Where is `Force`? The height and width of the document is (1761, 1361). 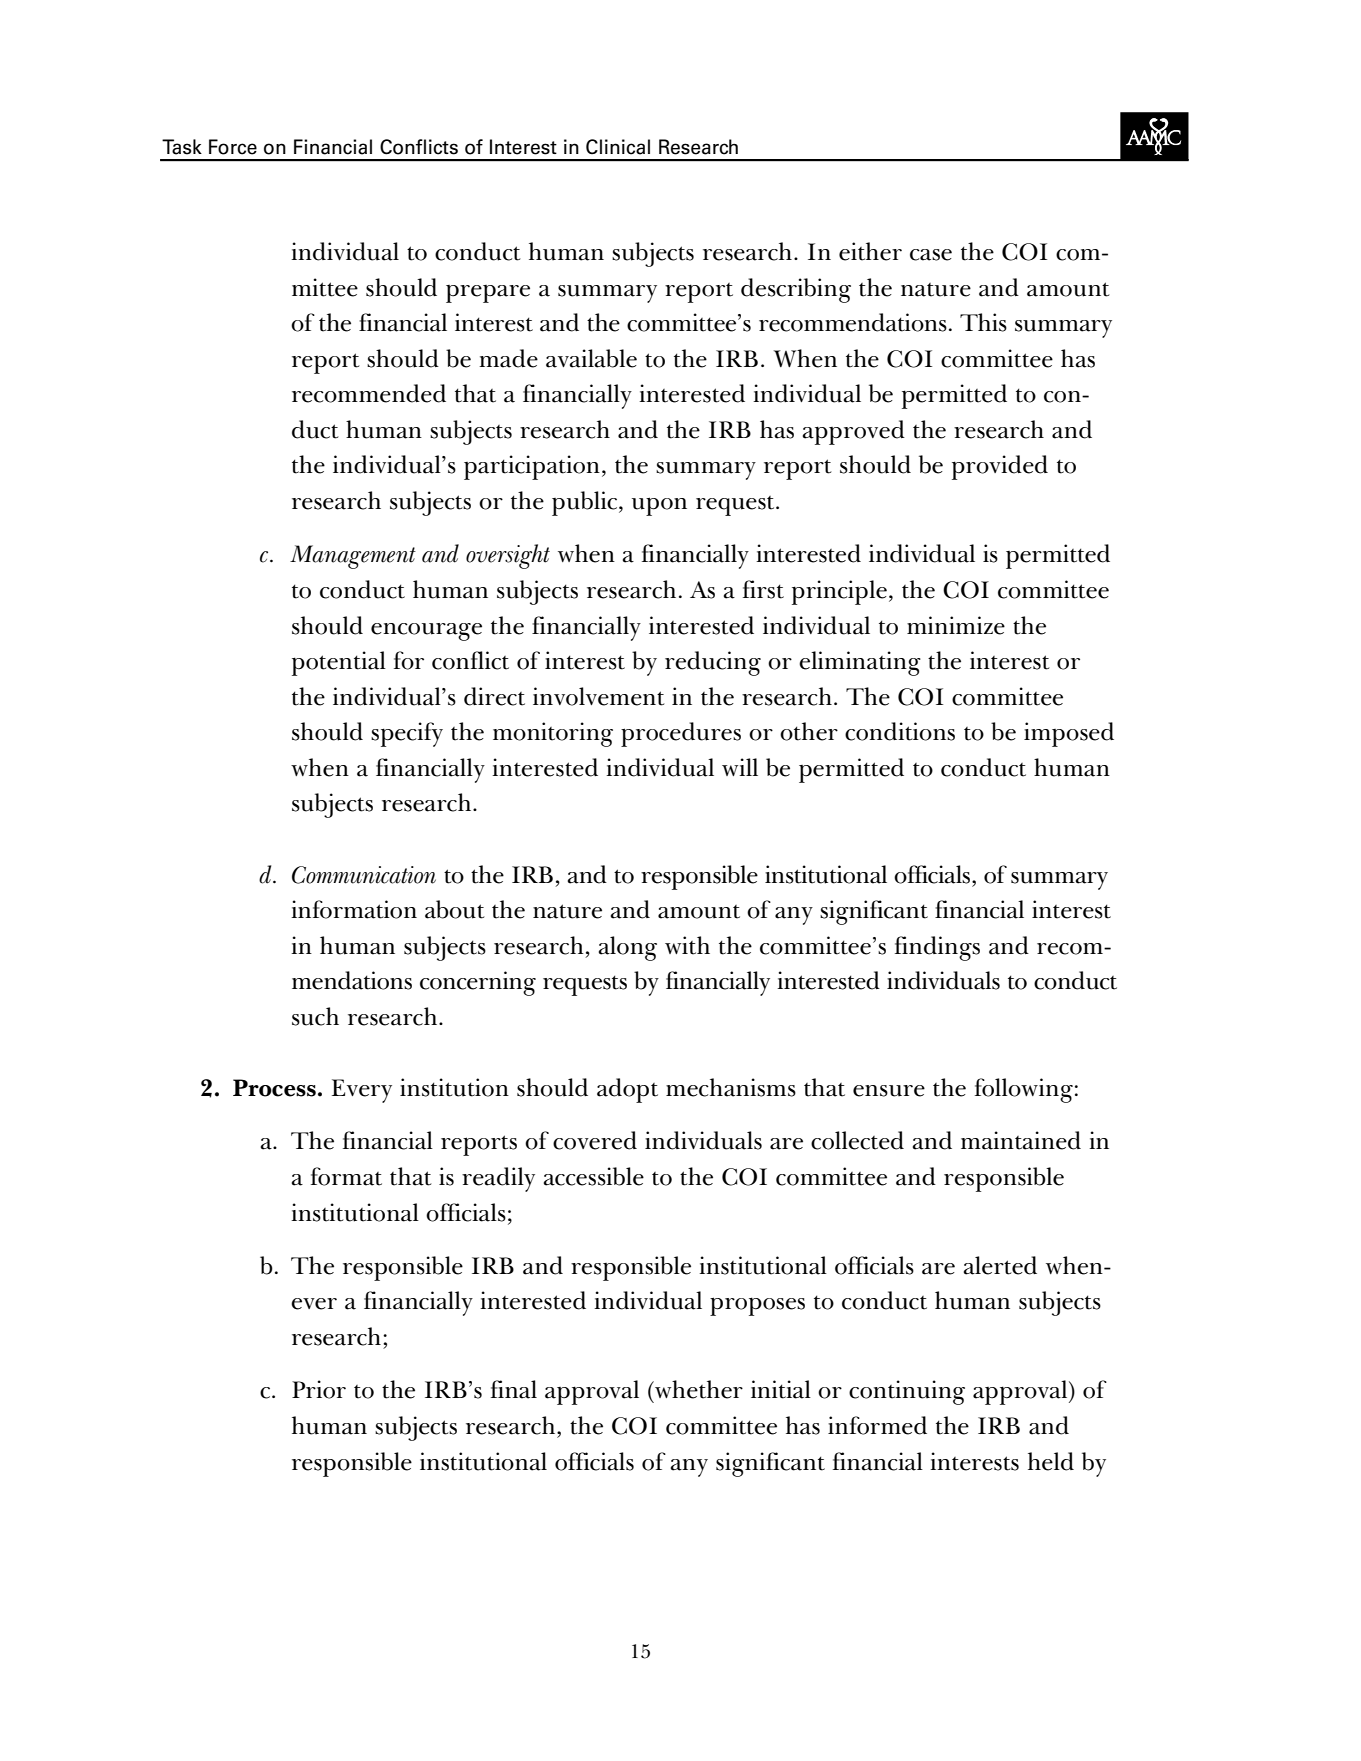 Force is located at coordinates (233, 147).
